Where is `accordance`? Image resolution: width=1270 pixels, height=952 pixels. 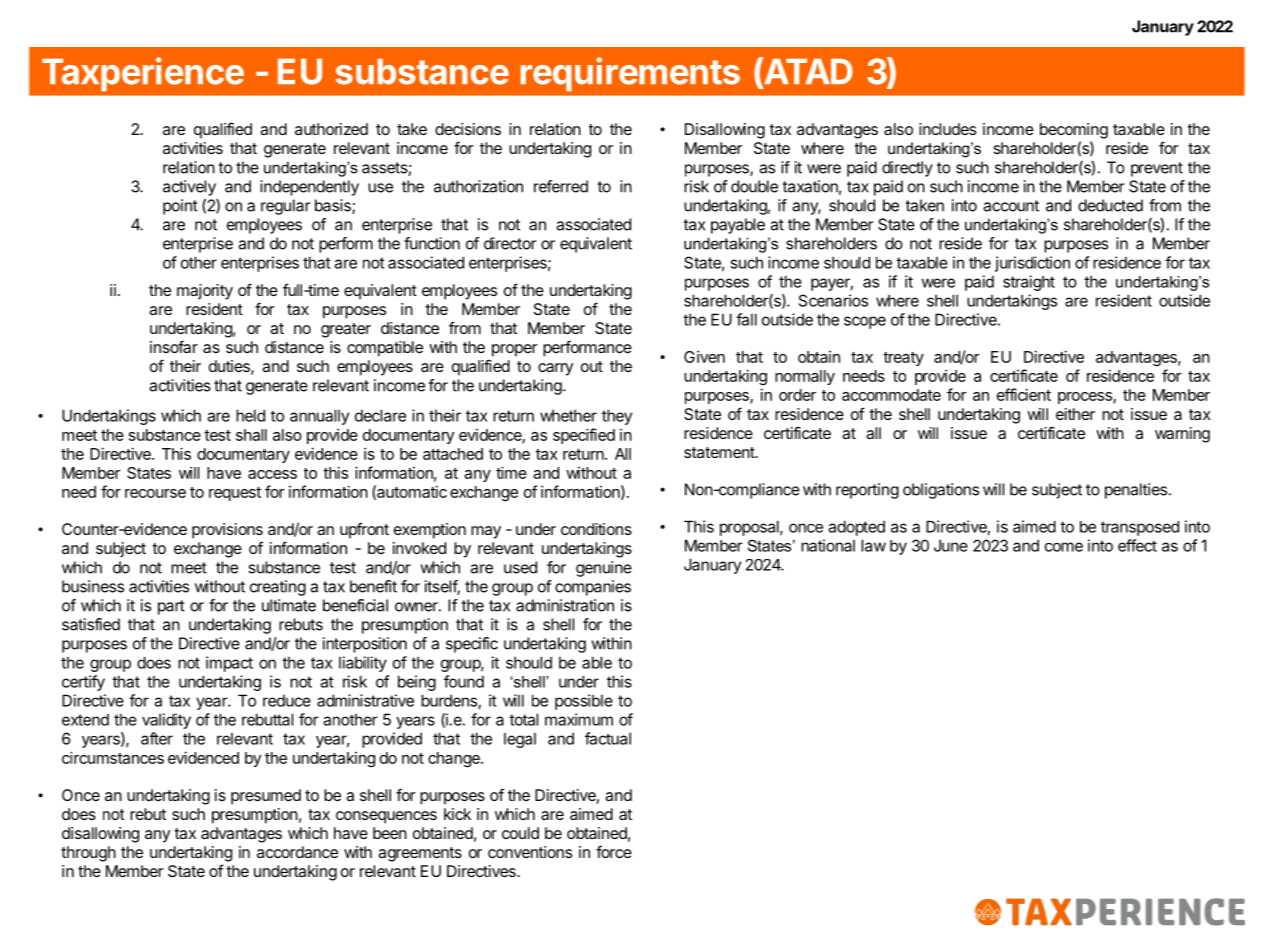
accordance is located at coordinates (297, 852).
